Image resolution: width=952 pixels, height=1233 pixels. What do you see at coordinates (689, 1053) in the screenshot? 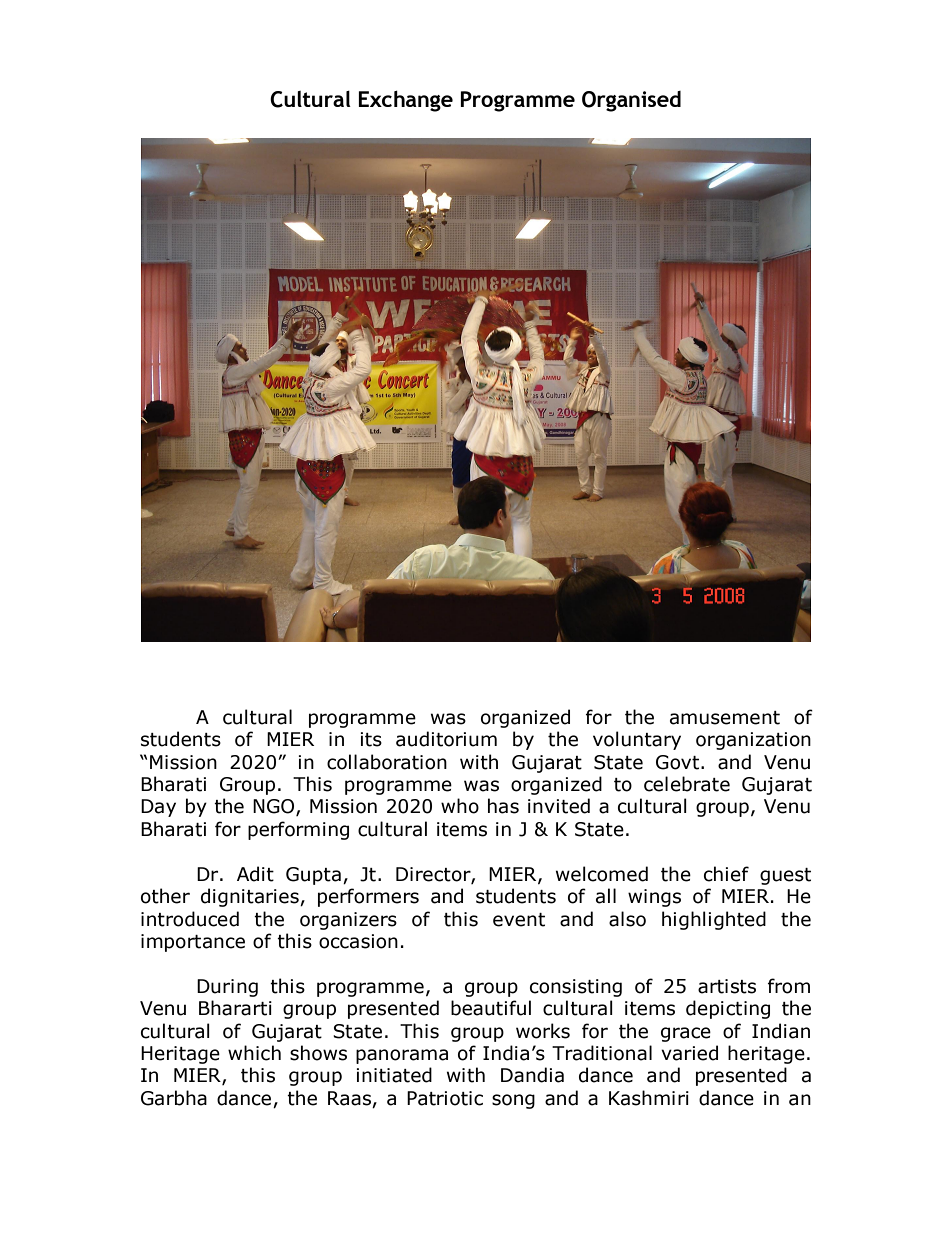
I see `varied` at bounding box center [689, 1053].
